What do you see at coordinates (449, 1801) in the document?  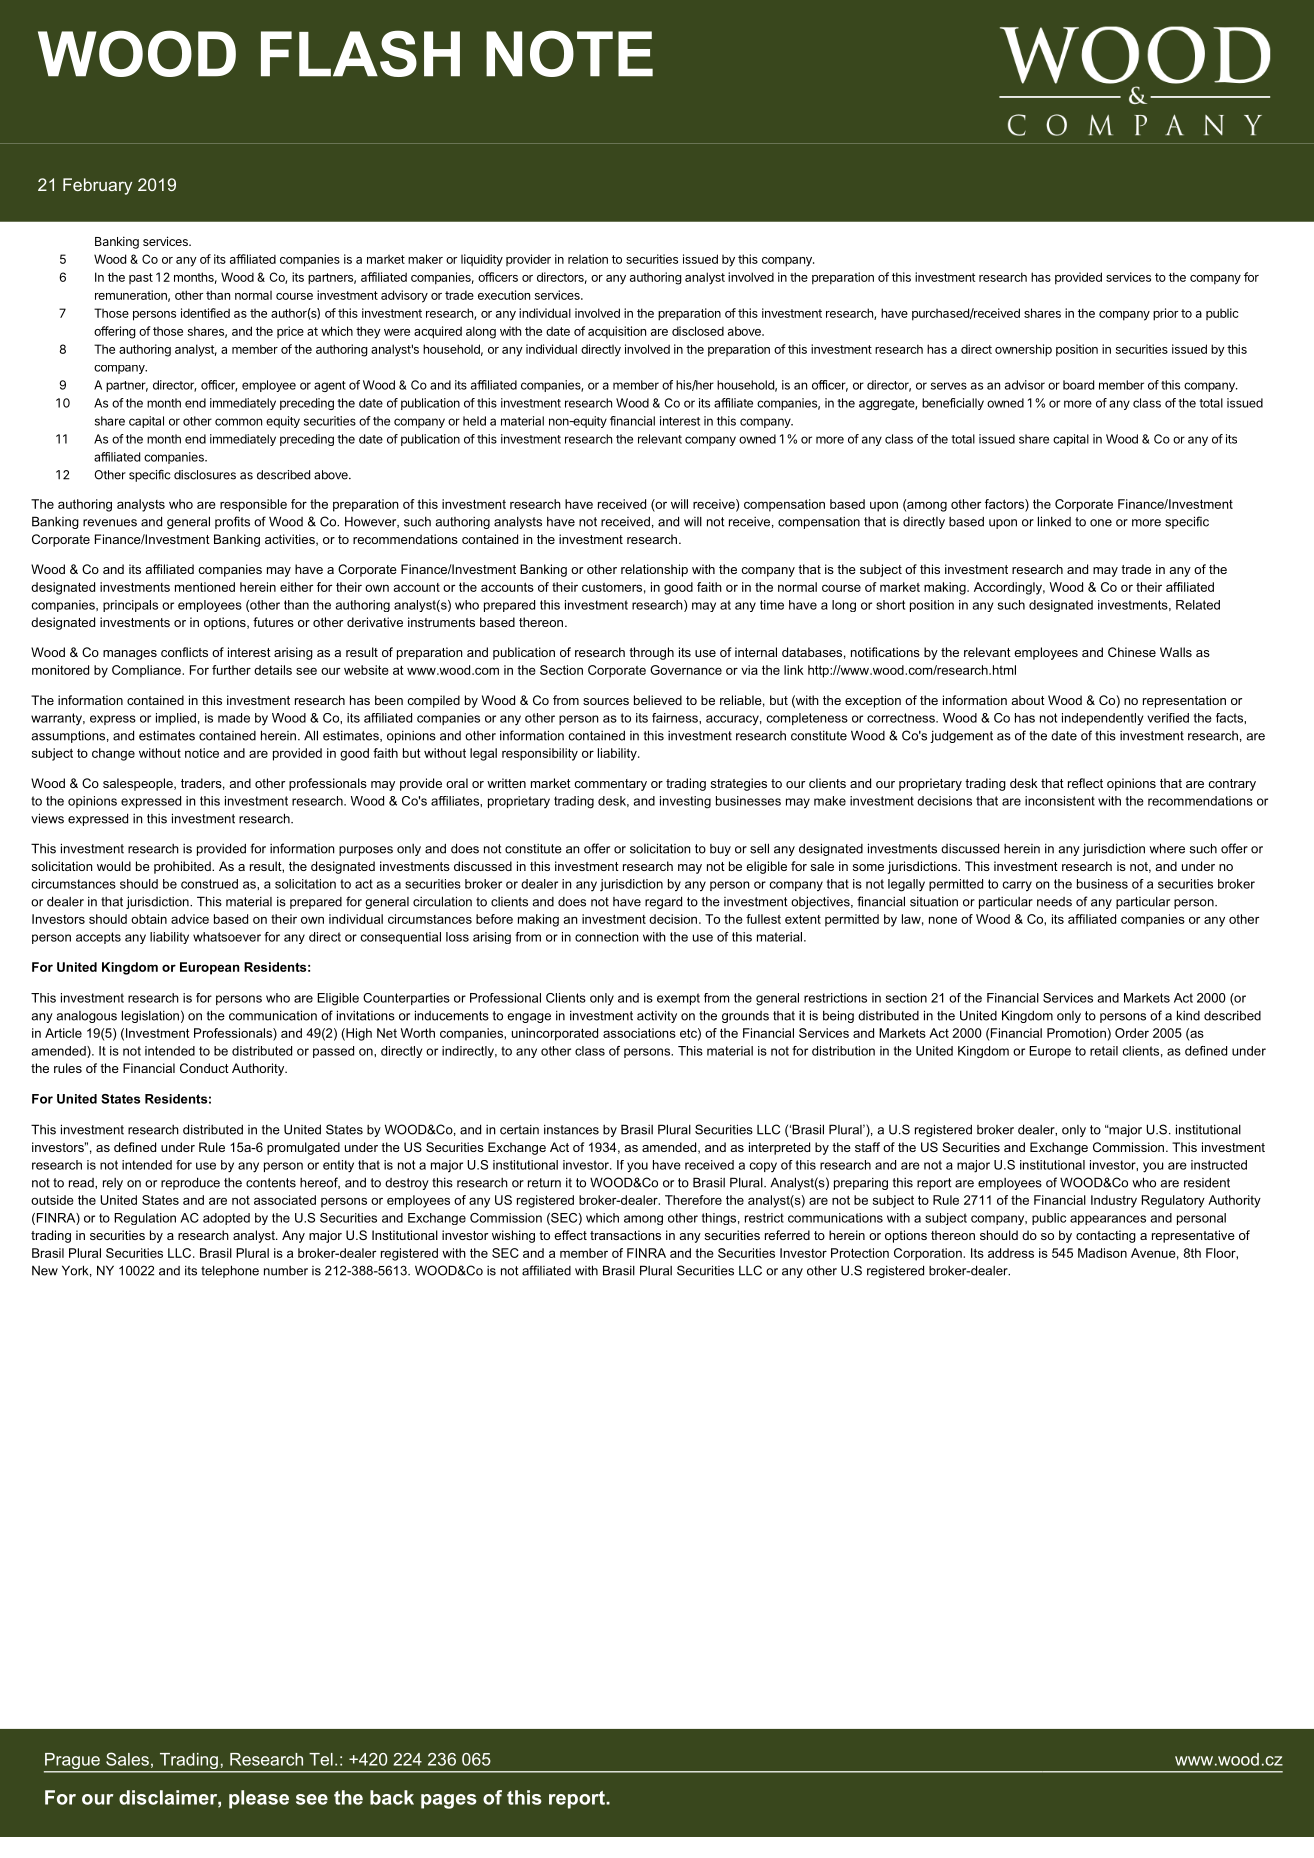 I see `pages` at bounding box center [449, 1801].
